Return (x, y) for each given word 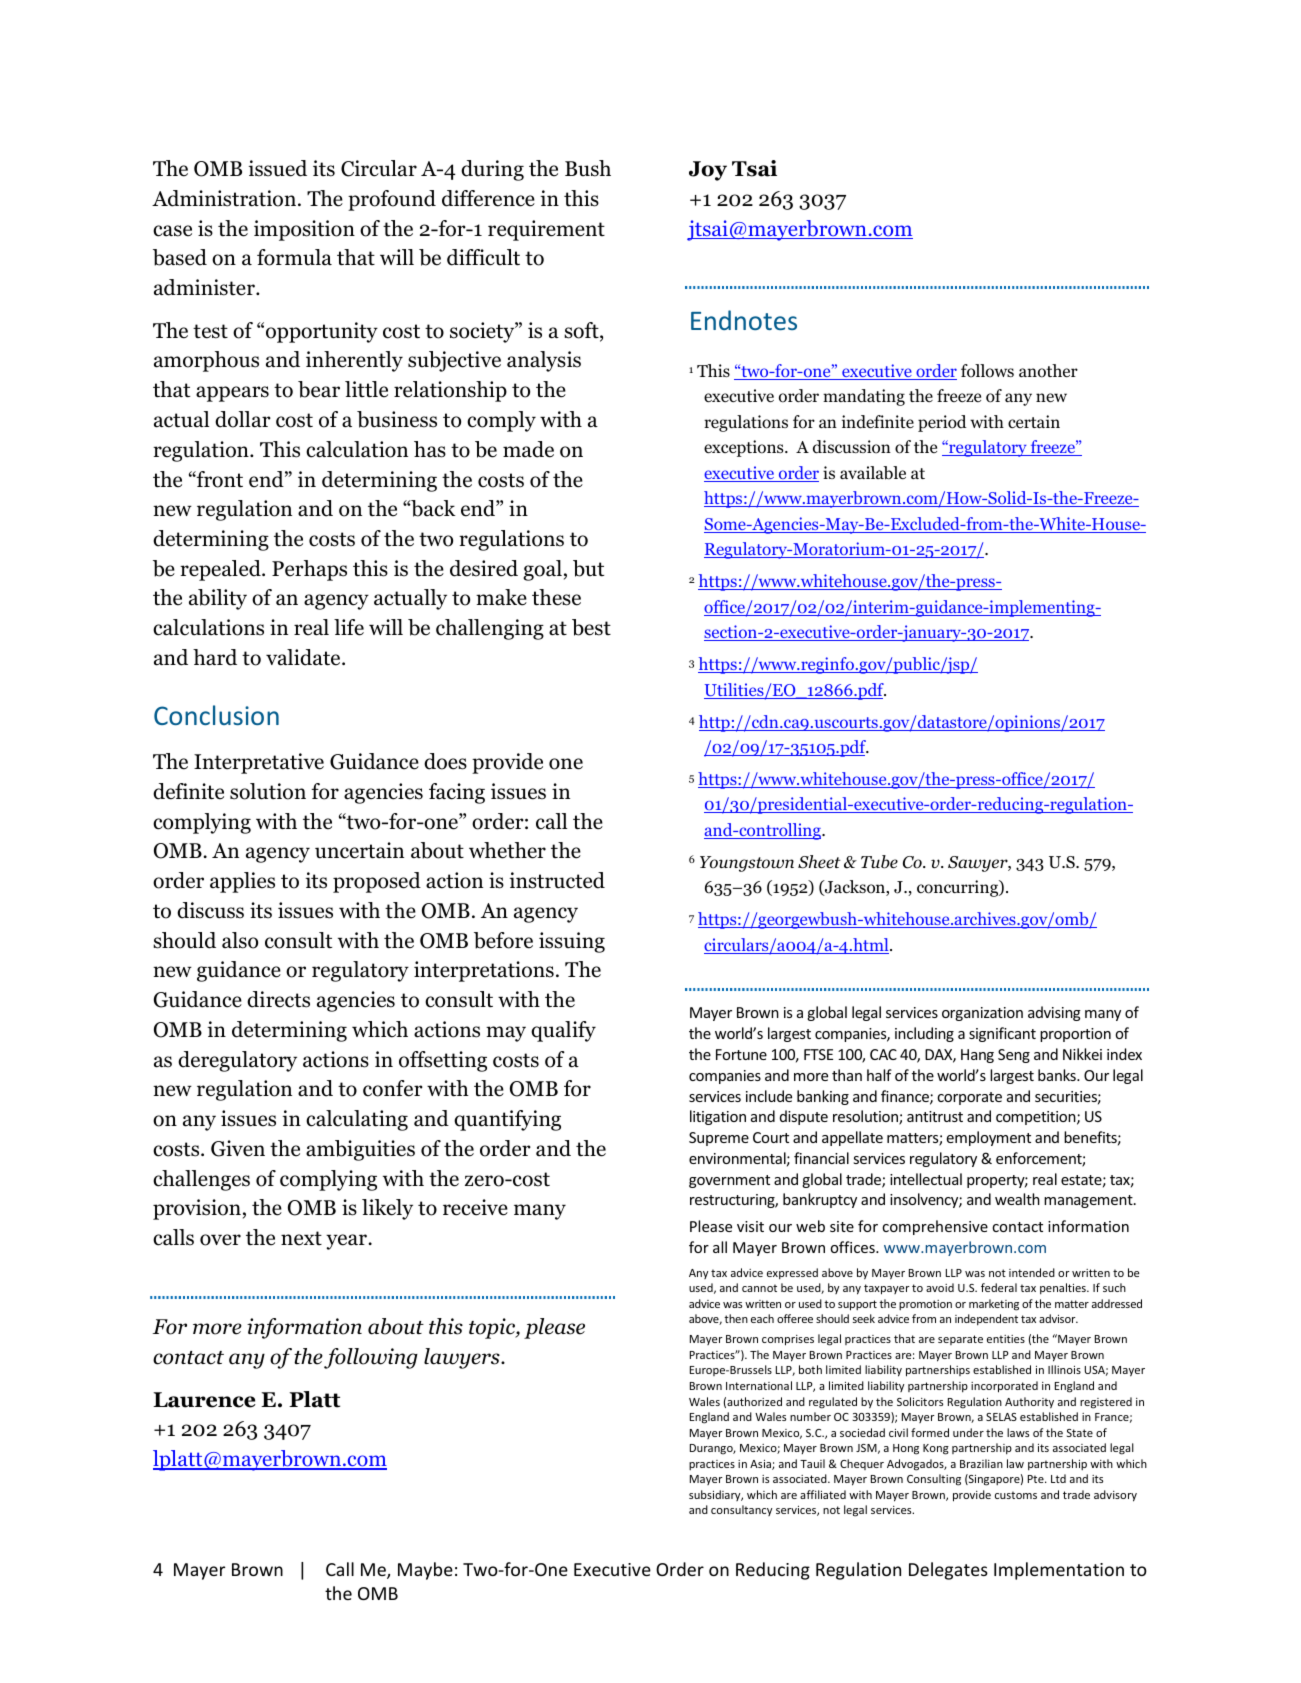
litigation (718, 1117)
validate (304, 657)
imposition (304, 230)
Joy (708, 171)
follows (987, 371)
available (873, 473)
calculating (357, 1120)
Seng (1014, 1056)
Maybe (425, 1571)
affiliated (823, 1494)
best (591, 627)
